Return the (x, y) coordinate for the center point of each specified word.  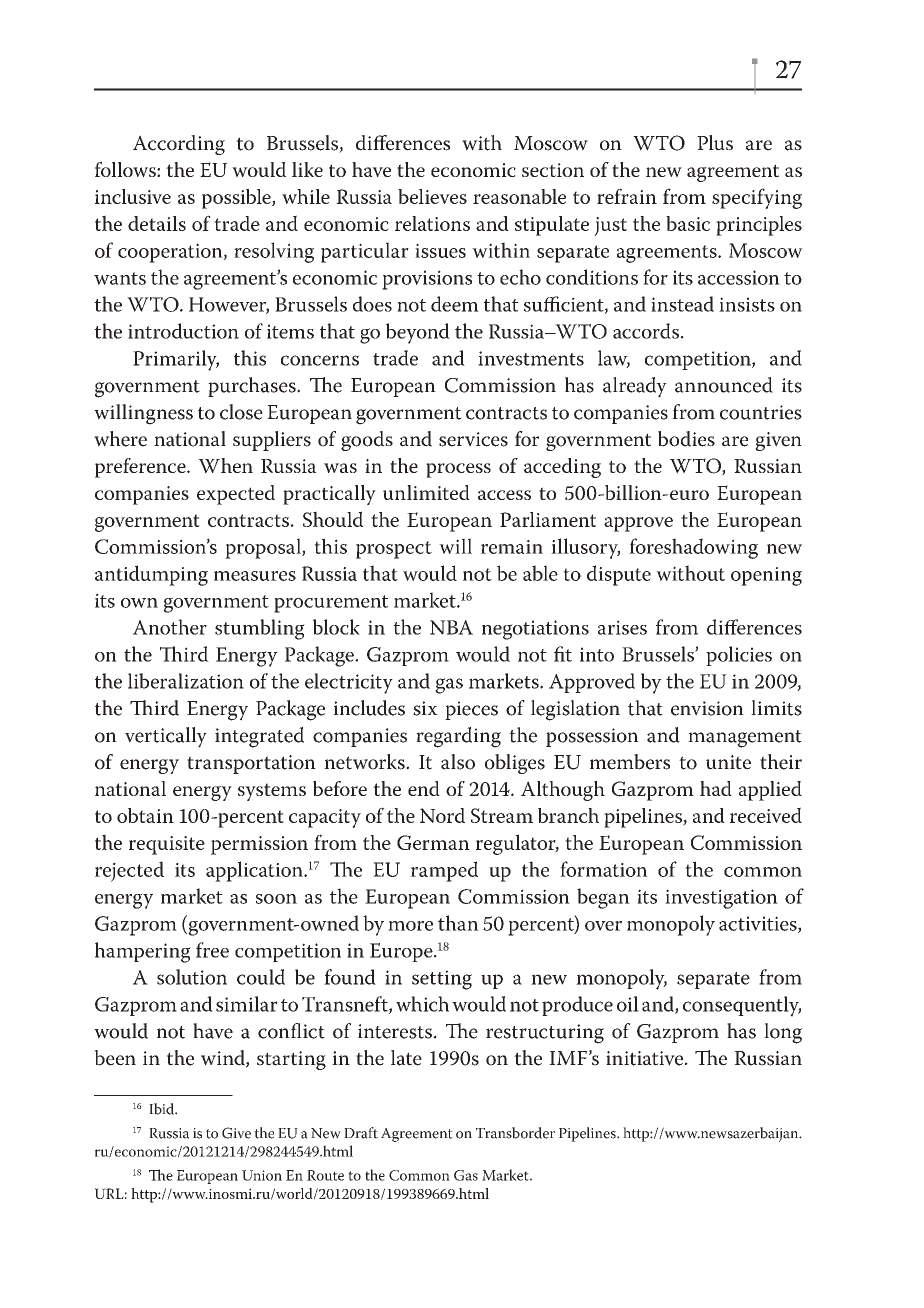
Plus (715, 143)
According (179, 145)
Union (262, 1175)
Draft (361, 1133)
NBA (451, 627)
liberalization (186, 681)
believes (432, 196)
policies (739, 656)
